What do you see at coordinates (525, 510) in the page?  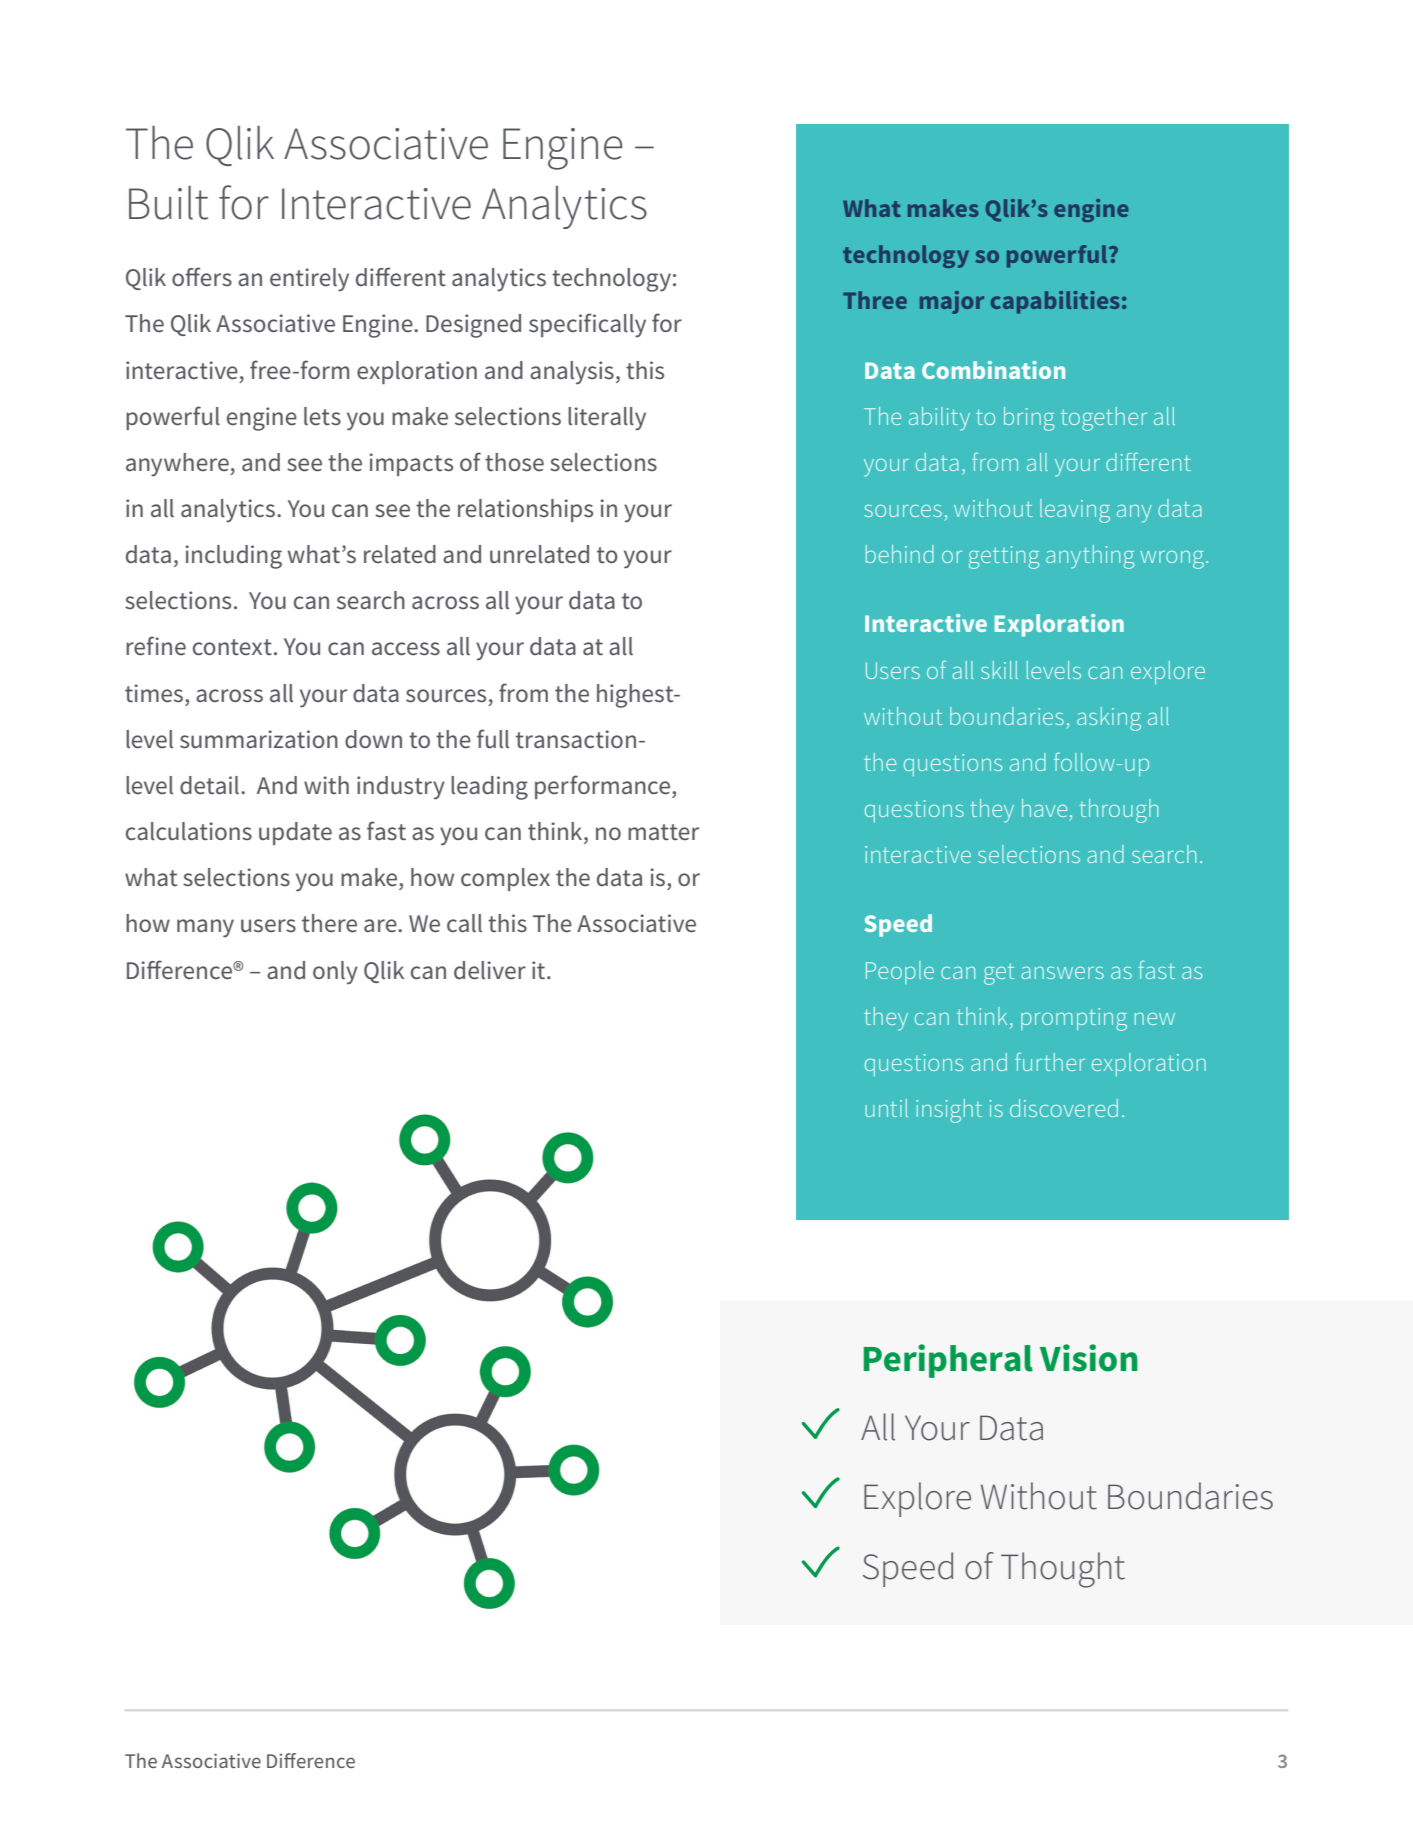 I see `relationships` at bounding box center [525, 510].
